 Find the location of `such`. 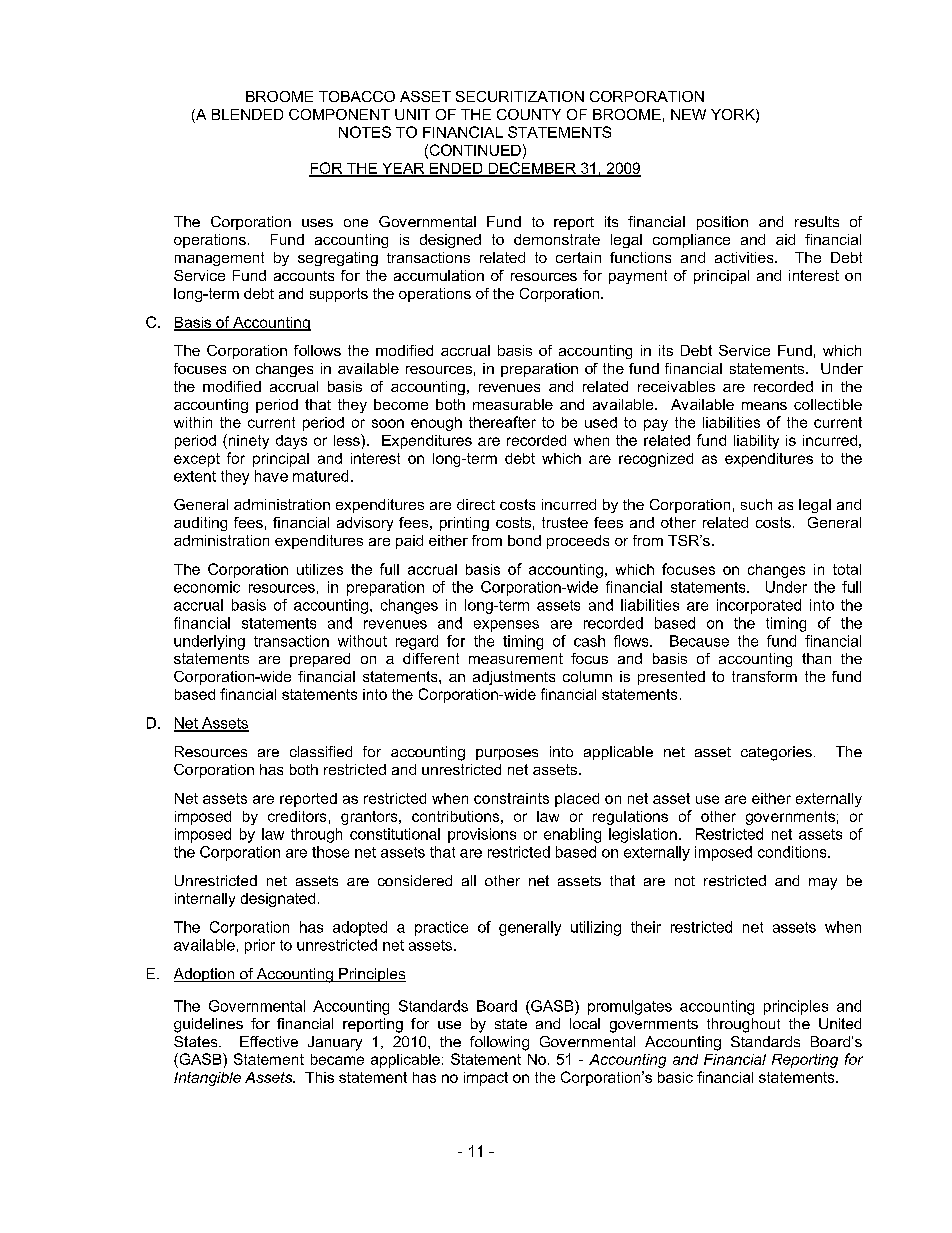

such is located at coordinates (756, 504).
